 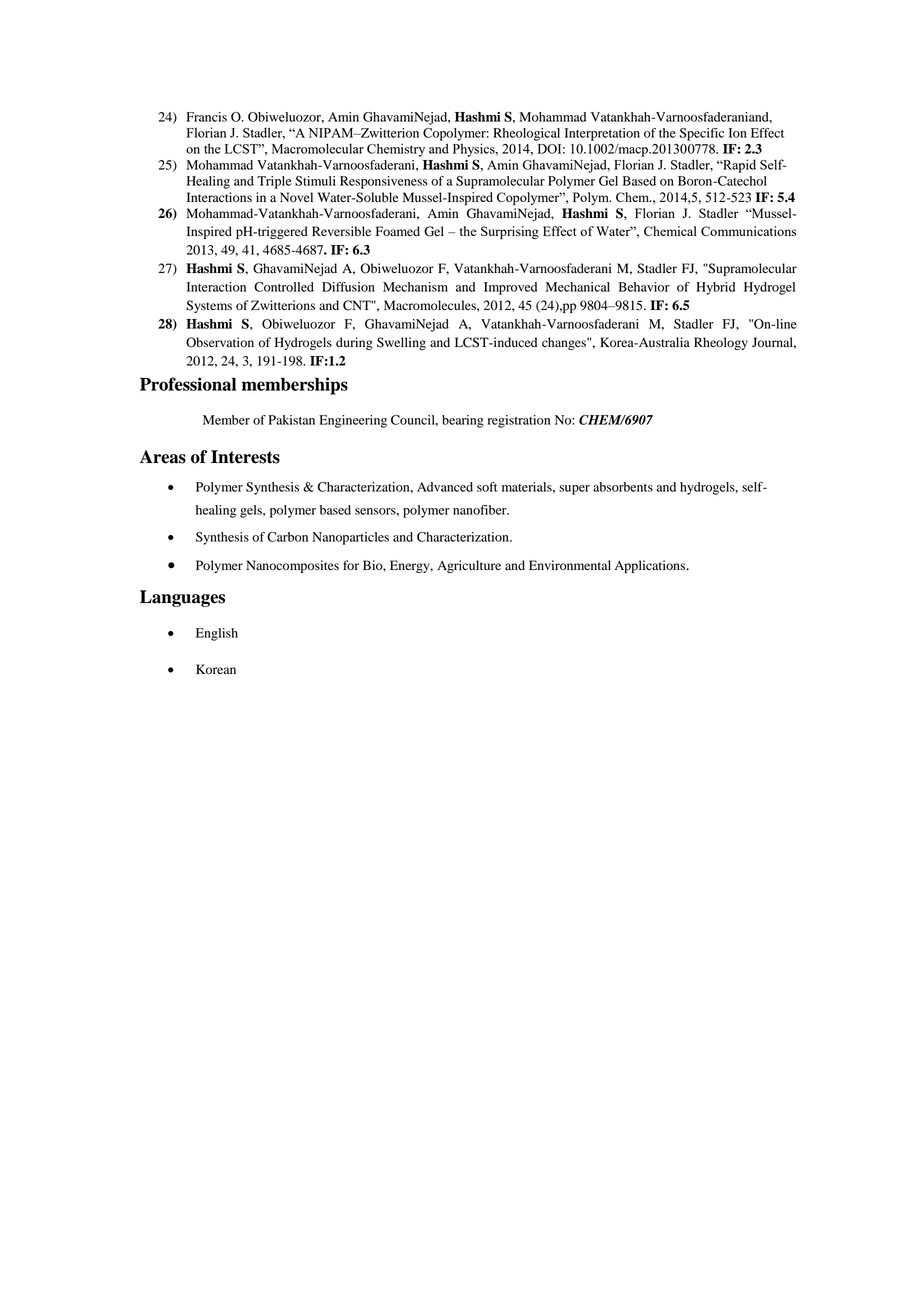 I want to click on Behavior, so click(x=644, y=287).
